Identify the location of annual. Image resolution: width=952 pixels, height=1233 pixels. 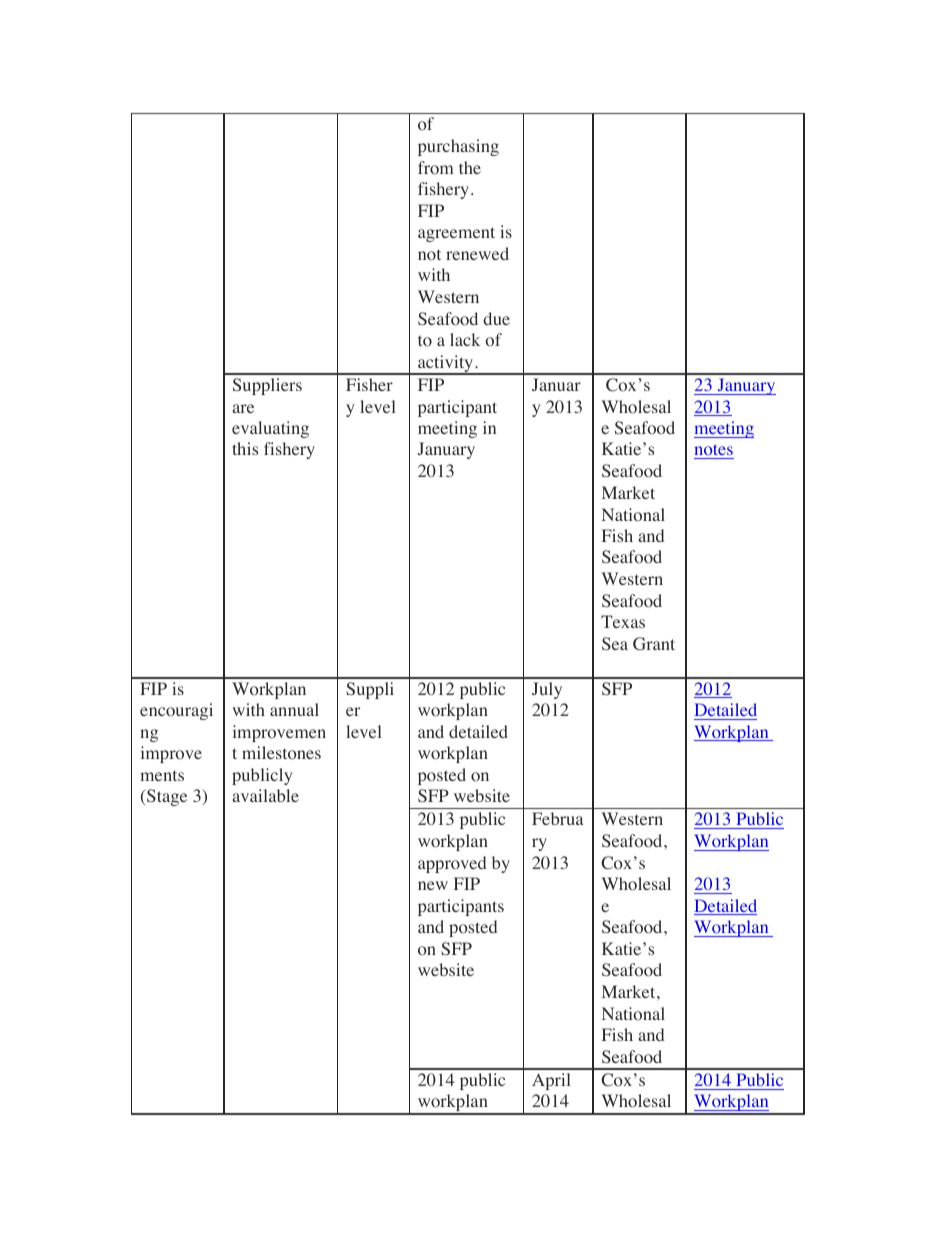
(294, 709).
